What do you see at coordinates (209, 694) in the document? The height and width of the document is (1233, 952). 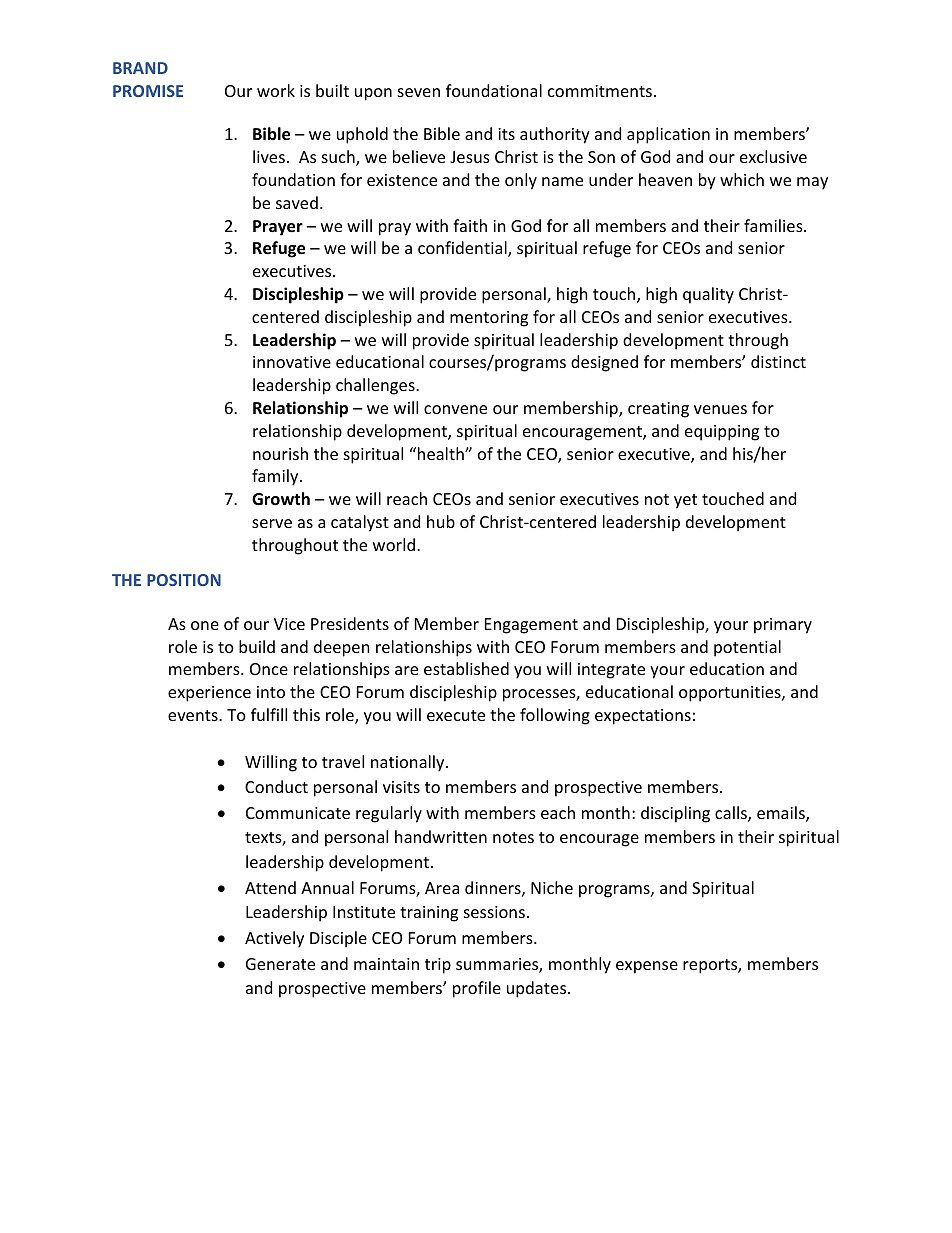 I see `experience` at bounding box center [209, 694].
